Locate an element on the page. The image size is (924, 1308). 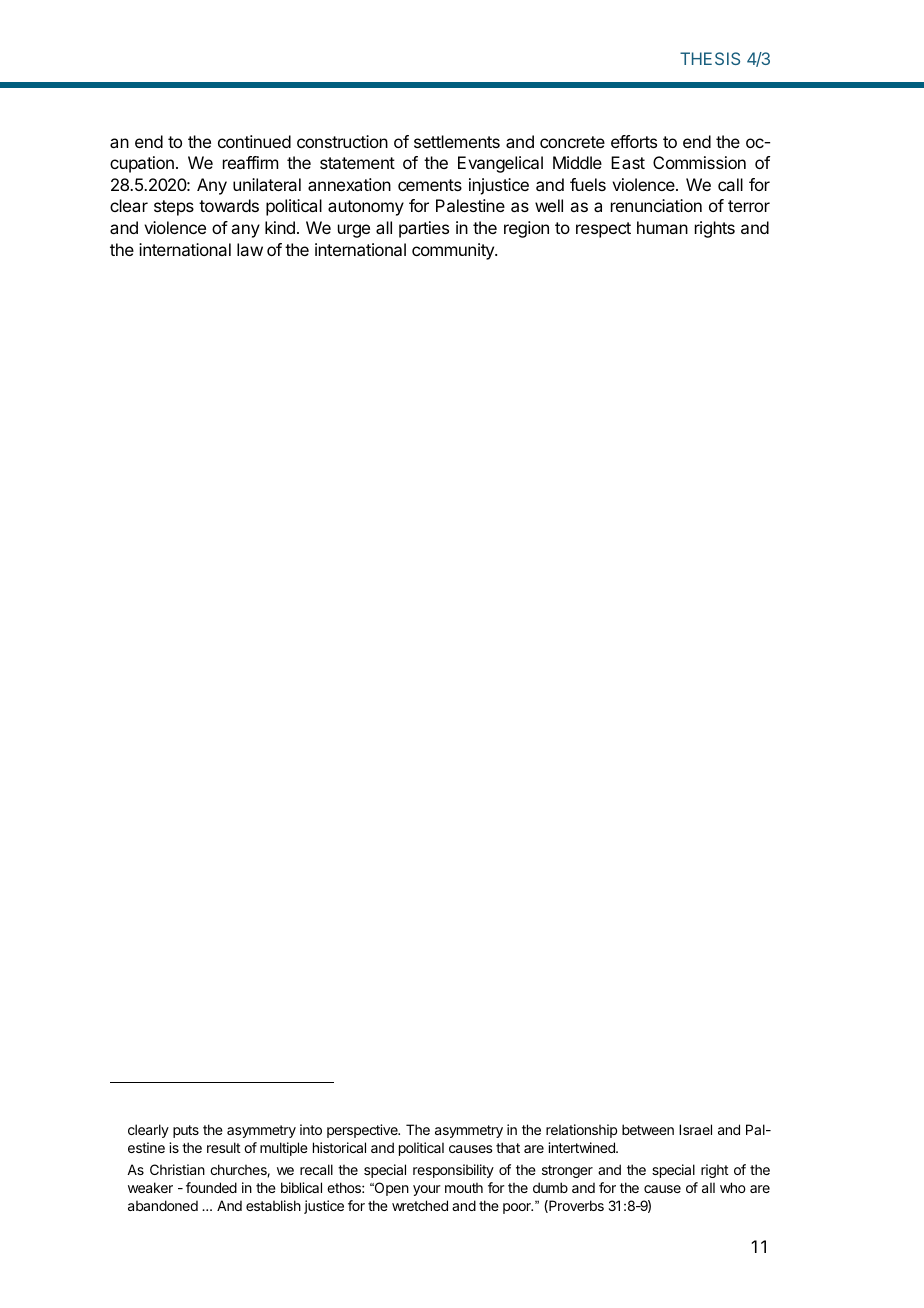
settlements is located at coordinates (457, 141).
